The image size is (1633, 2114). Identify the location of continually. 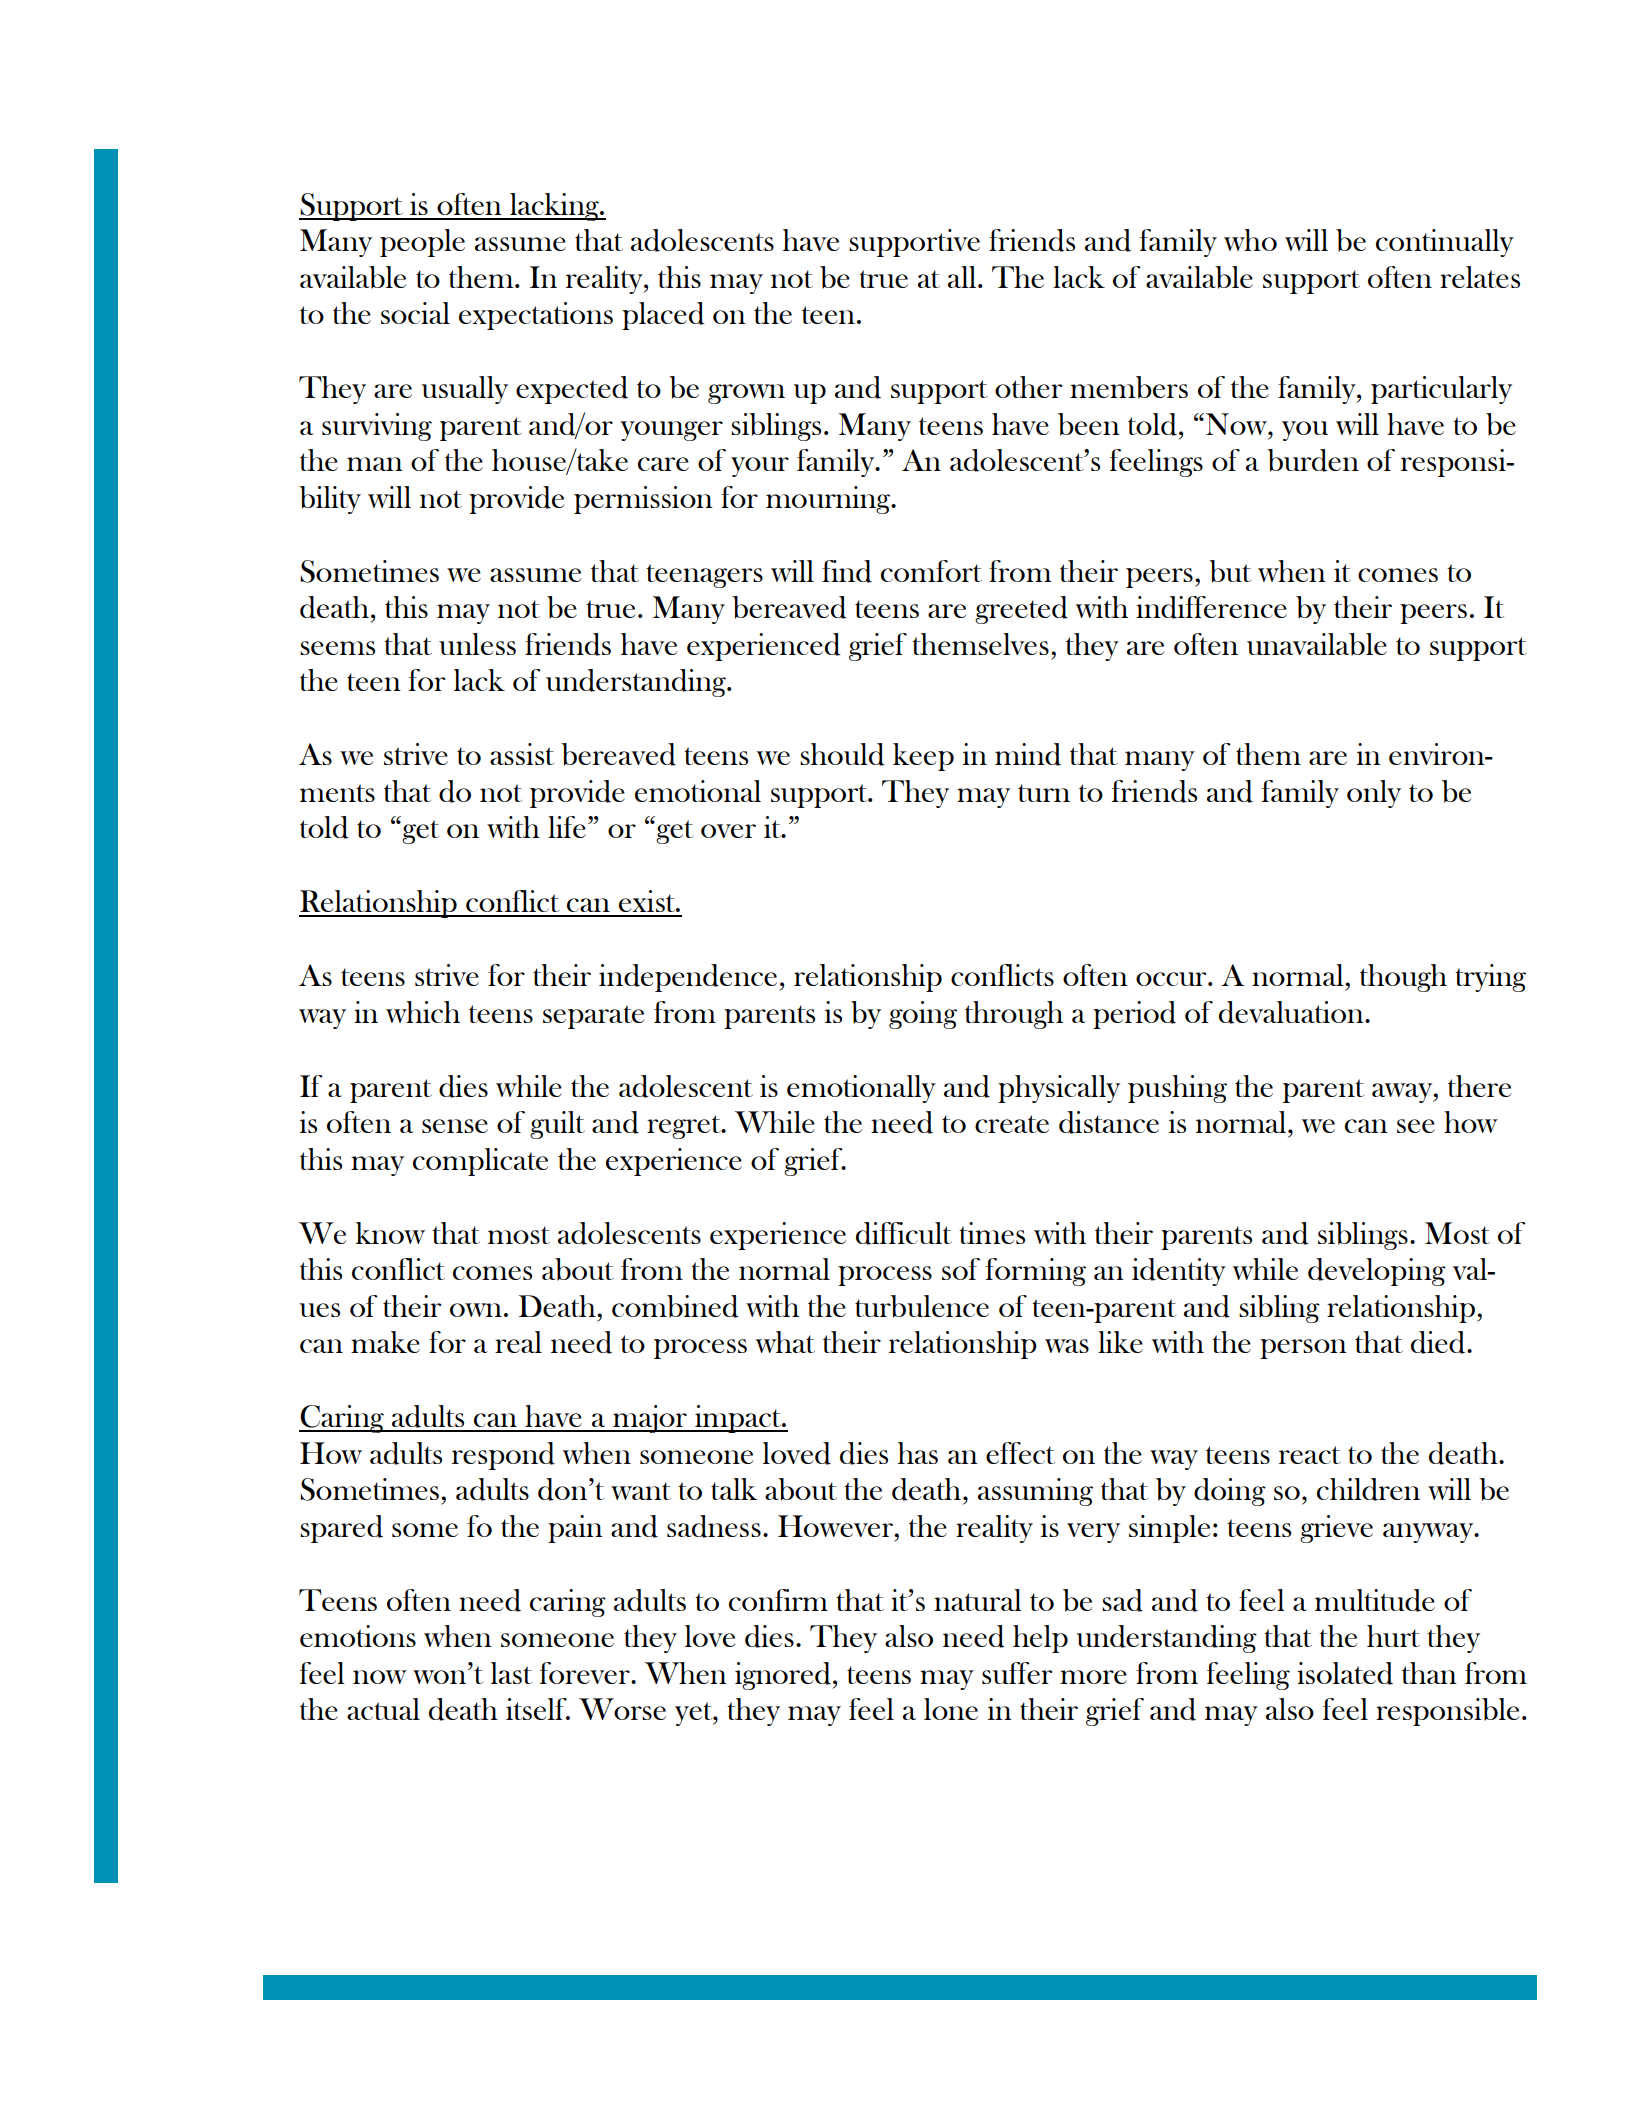
(1445, 243).
